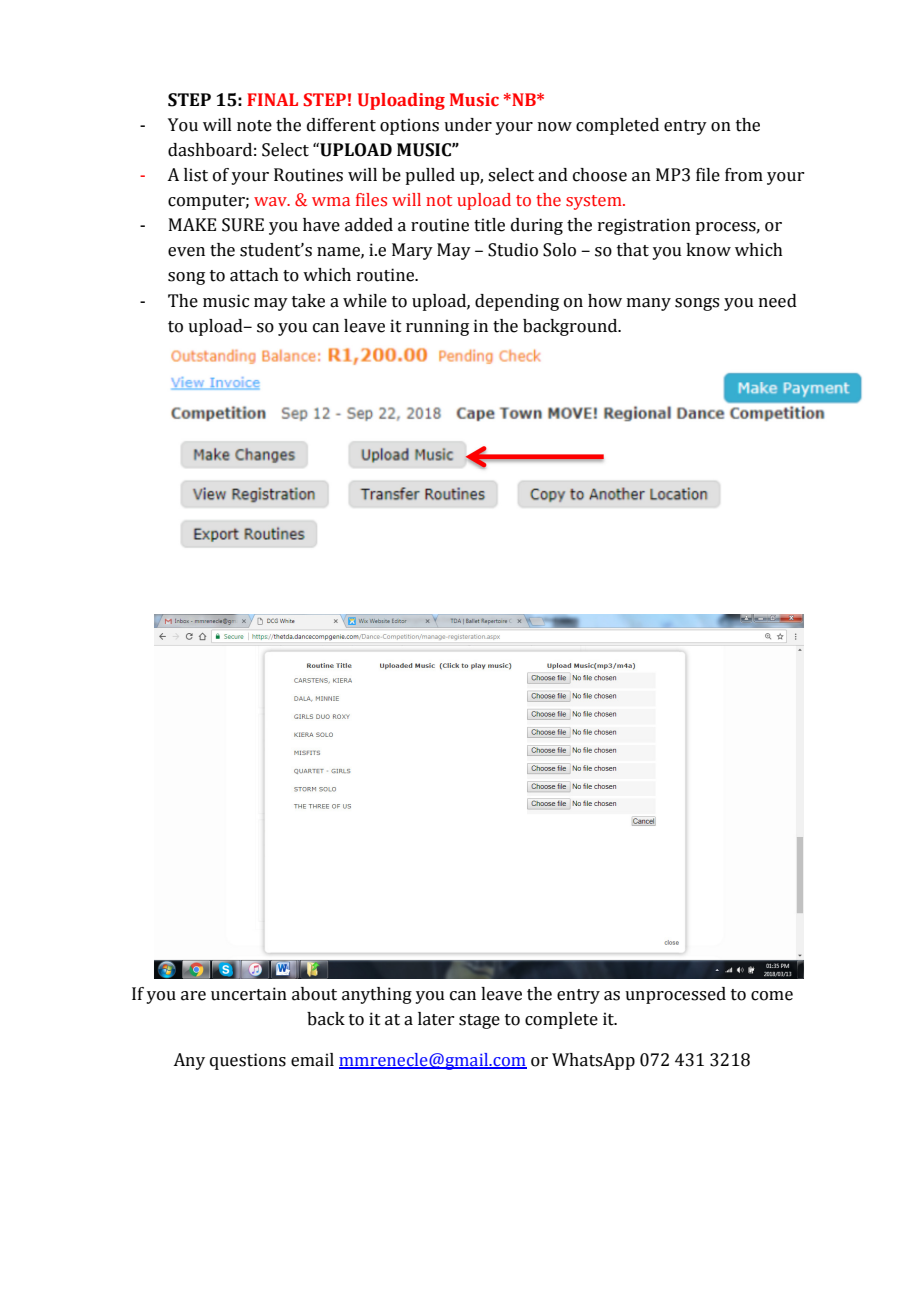 This screenshot has height=1308, width=924. Describe the element at coordinates (778, 301) in the screenshot. I see `need` at that location.
